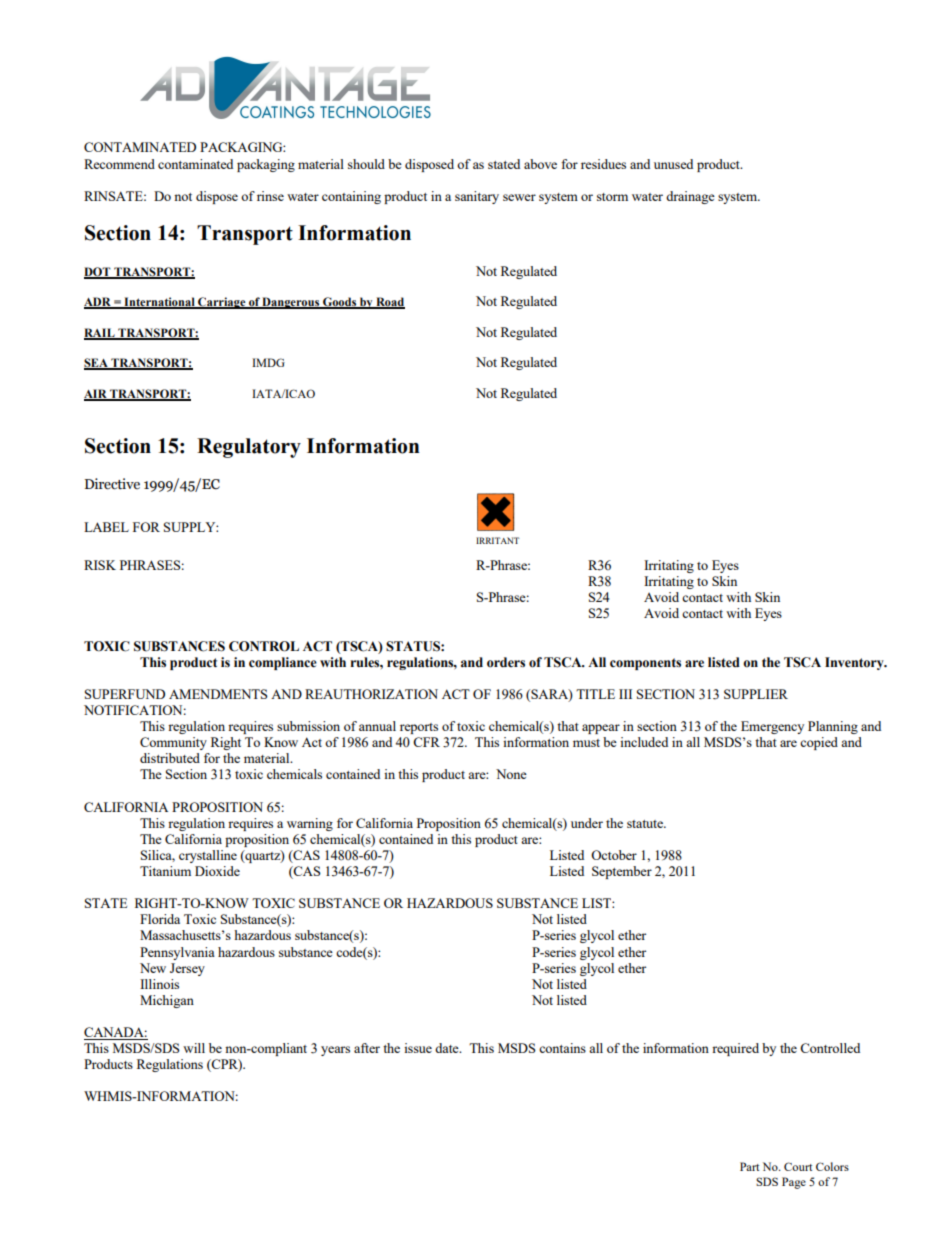 This screenshot has height=1233, width=952. Describe the element at coordinates (119, 164) in the screenshot. I see `Recommend` at that location.
